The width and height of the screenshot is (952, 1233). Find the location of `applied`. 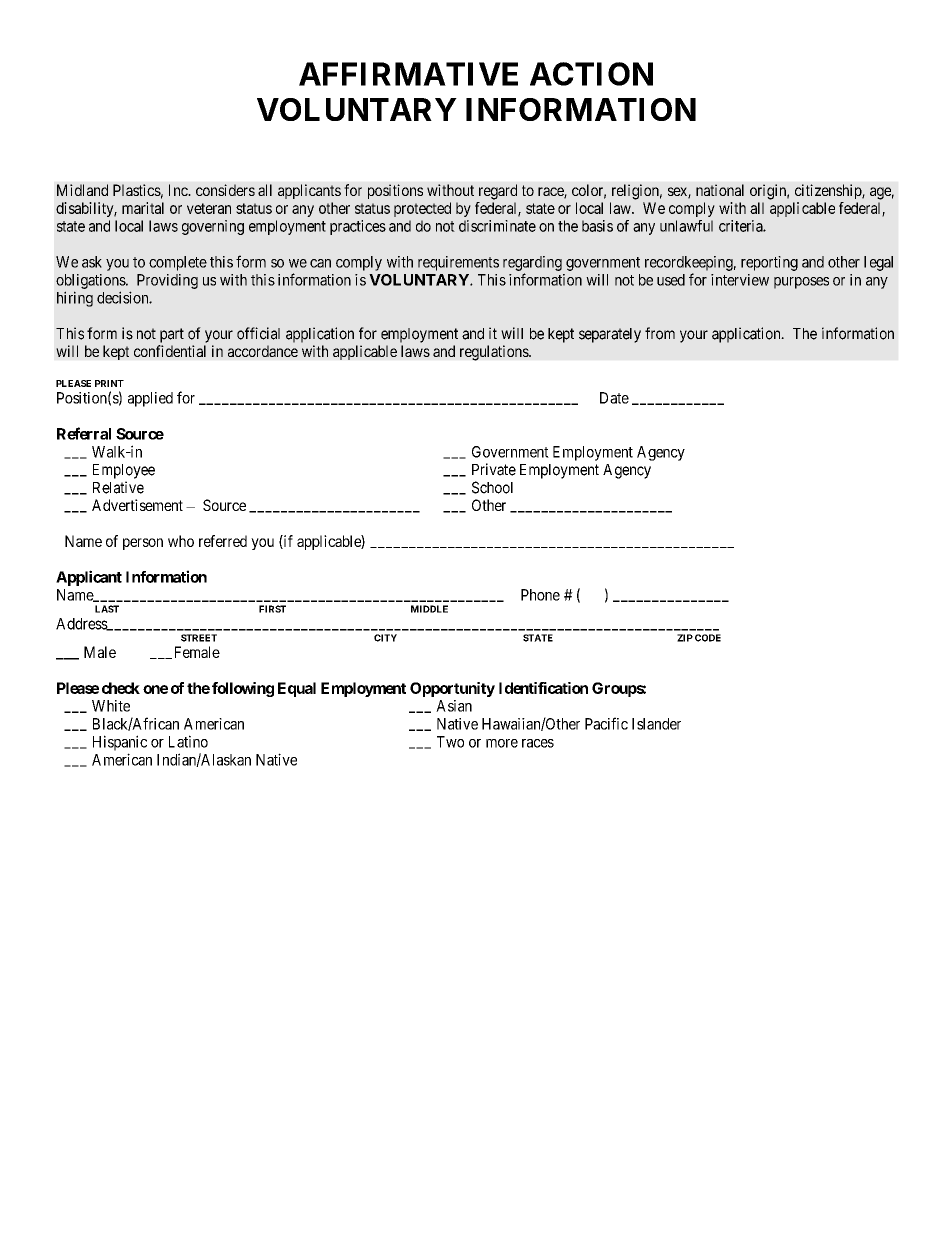

applied is located at coordinates (150, 399).
